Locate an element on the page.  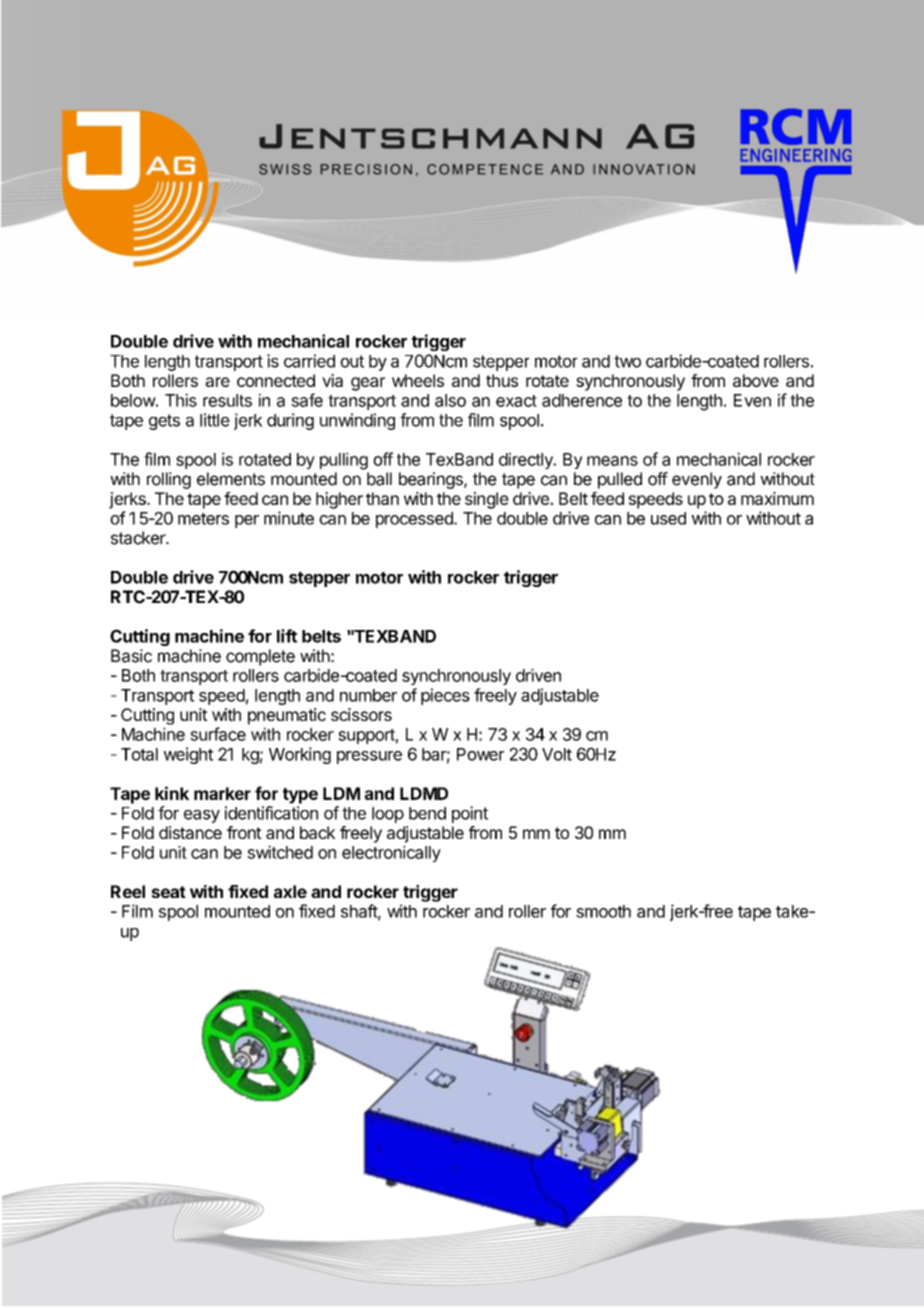
surface is located at coordinates (218, 734).
